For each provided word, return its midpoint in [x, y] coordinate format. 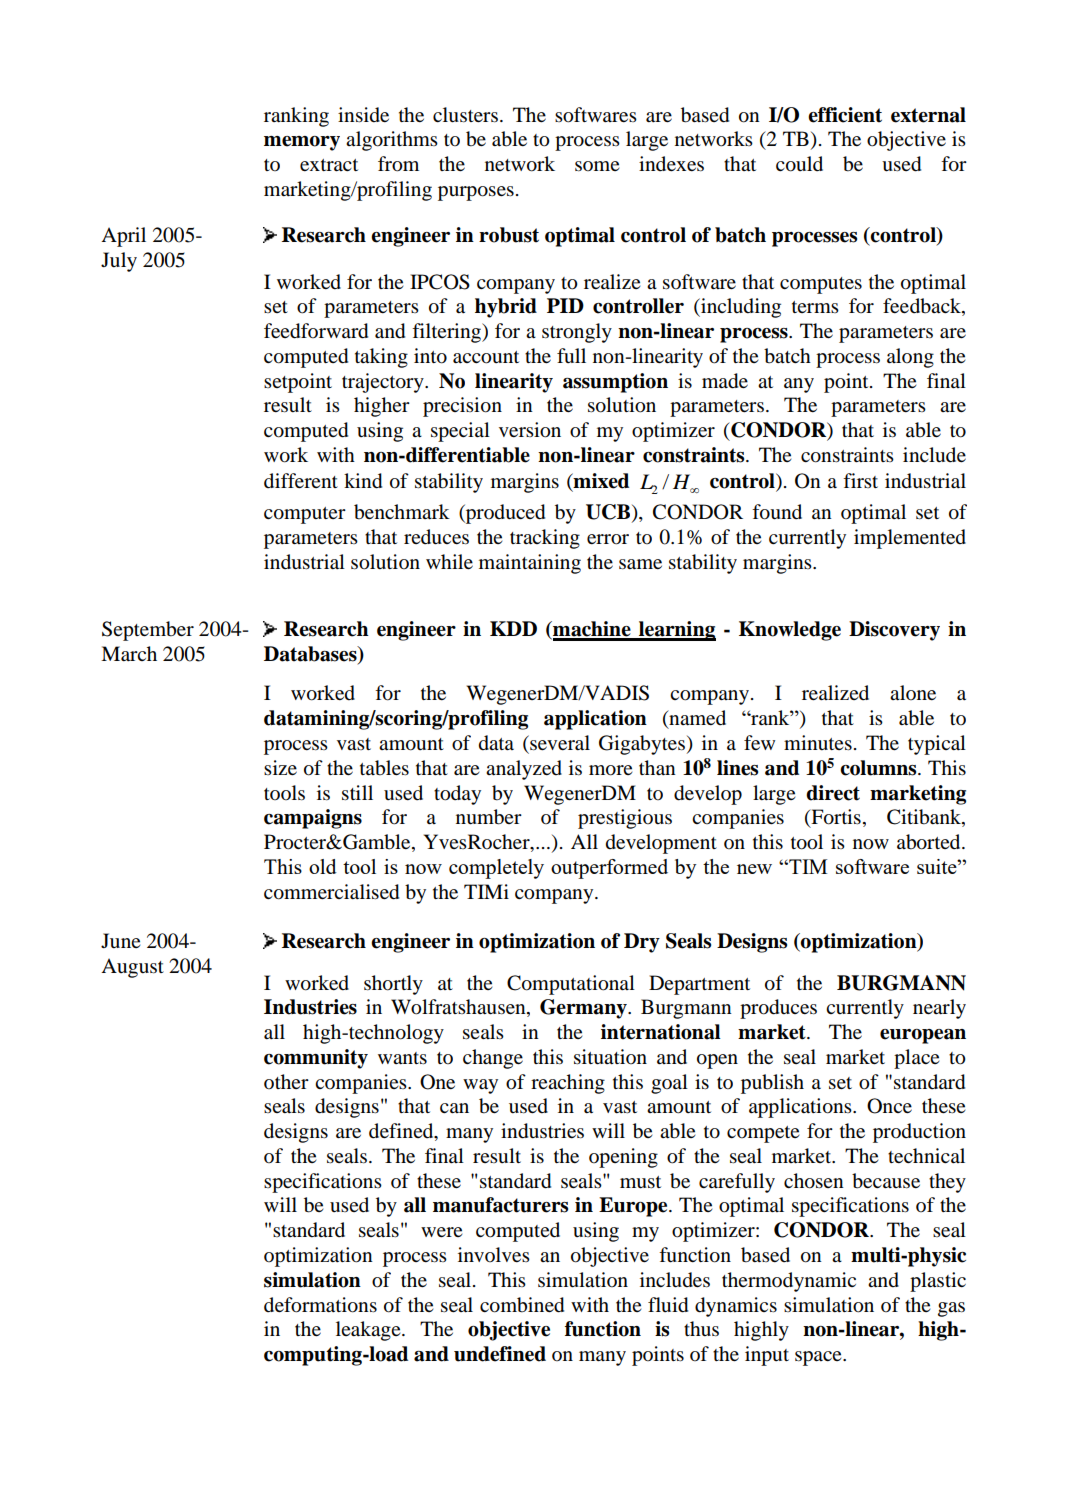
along [910, 358]
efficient [845, 115]
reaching [568, 1084]
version [530, 430]
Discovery [894, 631]
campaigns [313, 819]
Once [889, 1106]
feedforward [316, 331]
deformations [320, 1305]
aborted [930, 842]
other [286, 1081]
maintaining [530, 564]
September [148, 631]
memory [302, 143]
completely [496, 869]
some [597, 166]
